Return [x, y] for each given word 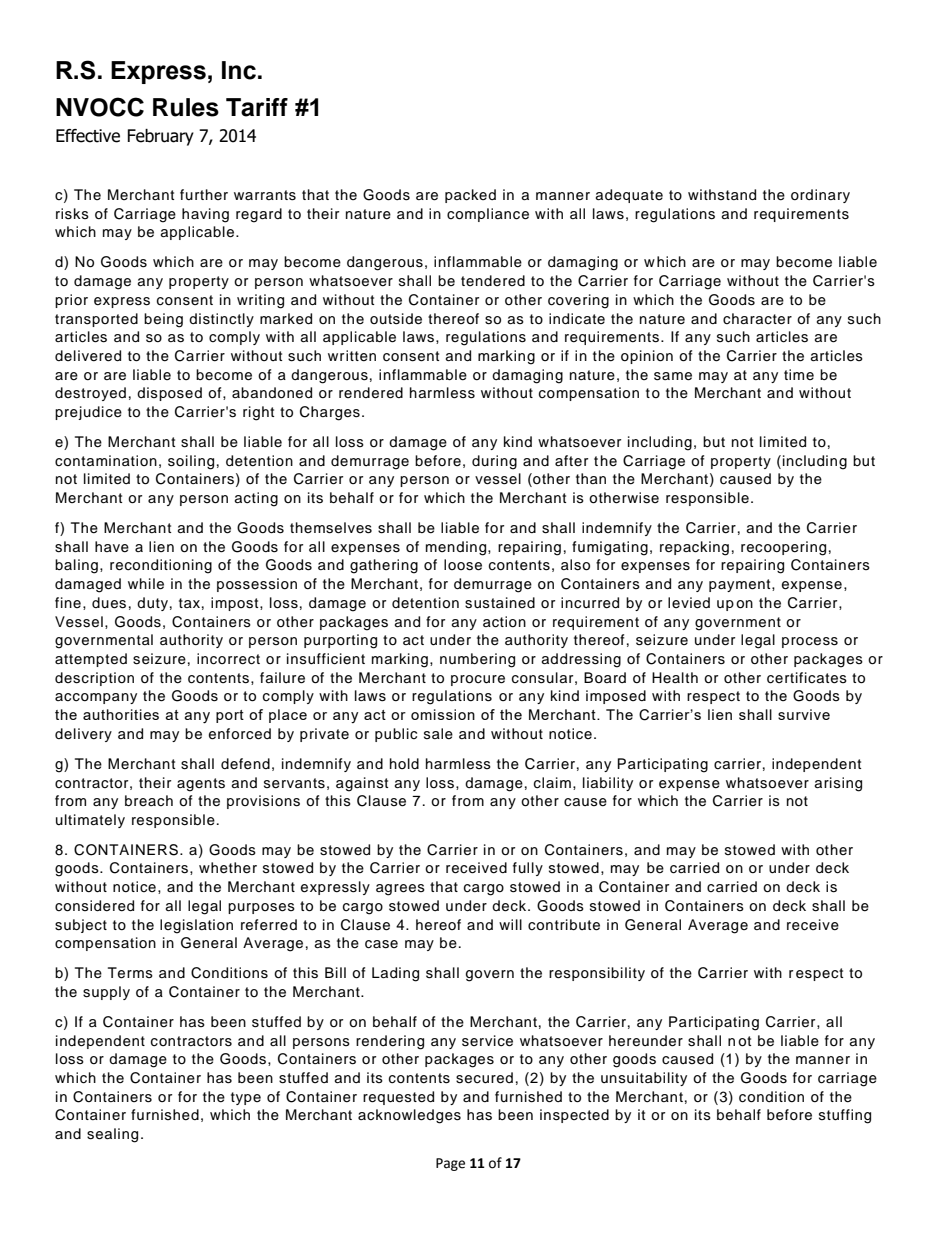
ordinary [820, 196]
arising [838, 784]
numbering [477, 660]
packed [470, 196]
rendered [371, 393]
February [160, 137]
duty [152, 604]
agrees [400, 890]
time [799, 374]
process [810, 642]
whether [228, 868]
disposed [169, 394]
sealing [112, 1135]
